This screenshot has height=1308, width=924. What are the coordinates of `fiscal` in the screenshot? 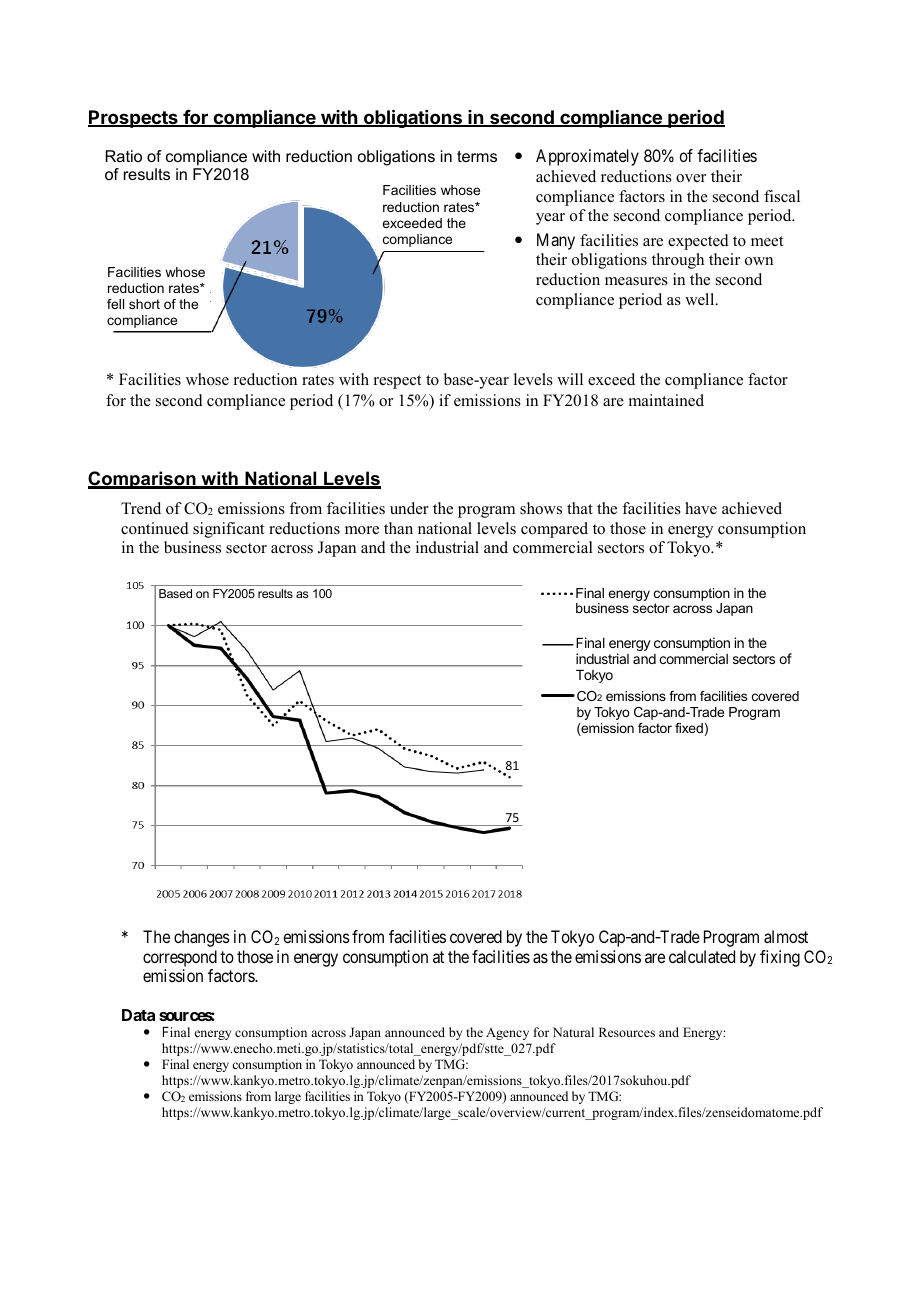 It's located at (782, 196).
